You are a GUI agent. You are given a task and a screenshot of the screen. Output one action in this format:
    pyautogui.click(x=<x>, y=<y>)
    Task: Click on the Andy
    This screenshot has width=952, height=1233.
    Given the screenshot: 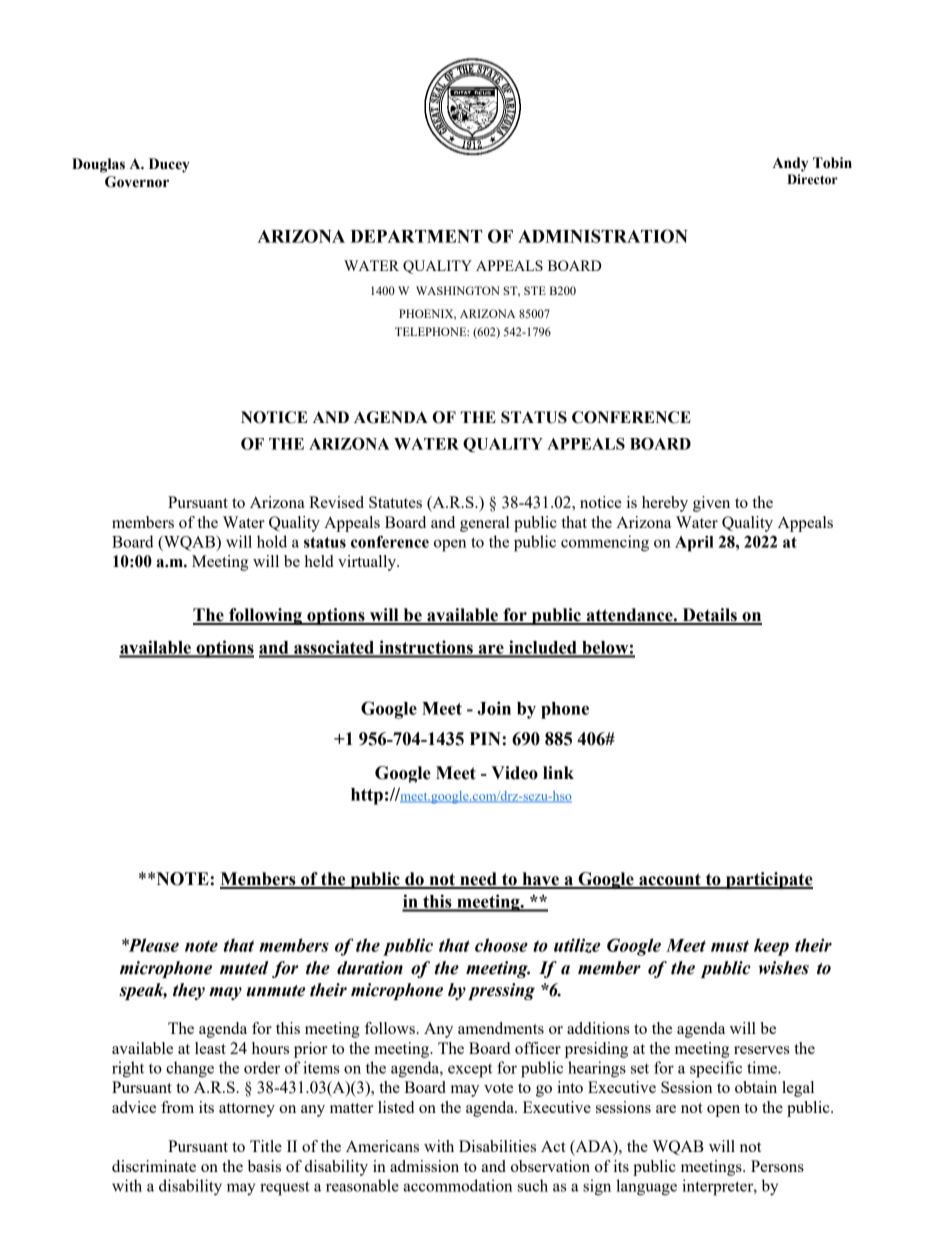 What is the action you would take?
    pyautogui.click(x=790, y=164)
